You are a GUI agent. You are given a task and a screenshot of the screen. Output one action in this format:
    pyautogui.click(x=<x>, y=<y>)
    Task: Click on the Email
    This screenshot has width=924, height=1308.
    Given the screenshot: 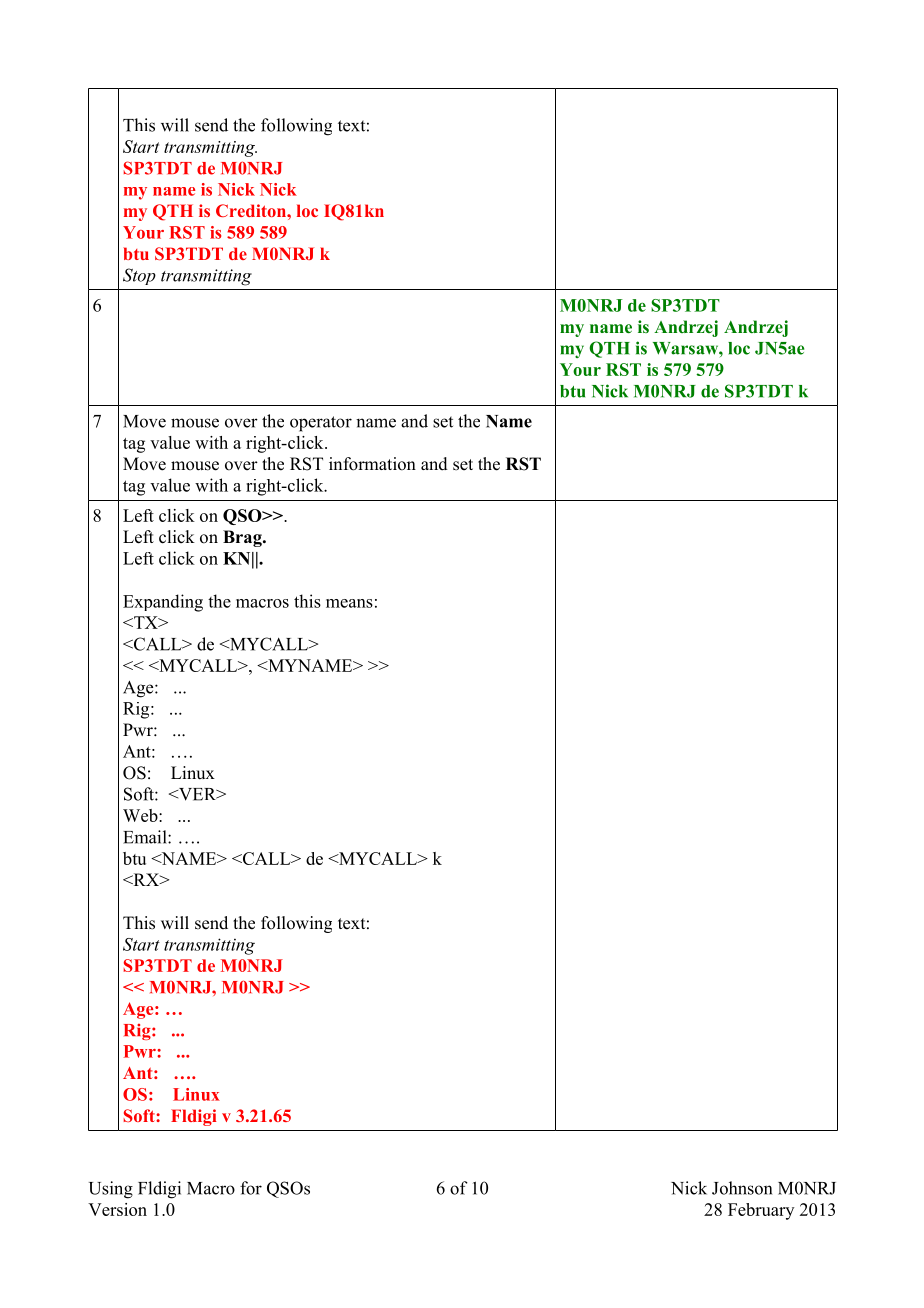 What is the action you would take?
    pyautogui.click(x=146, y=837)
